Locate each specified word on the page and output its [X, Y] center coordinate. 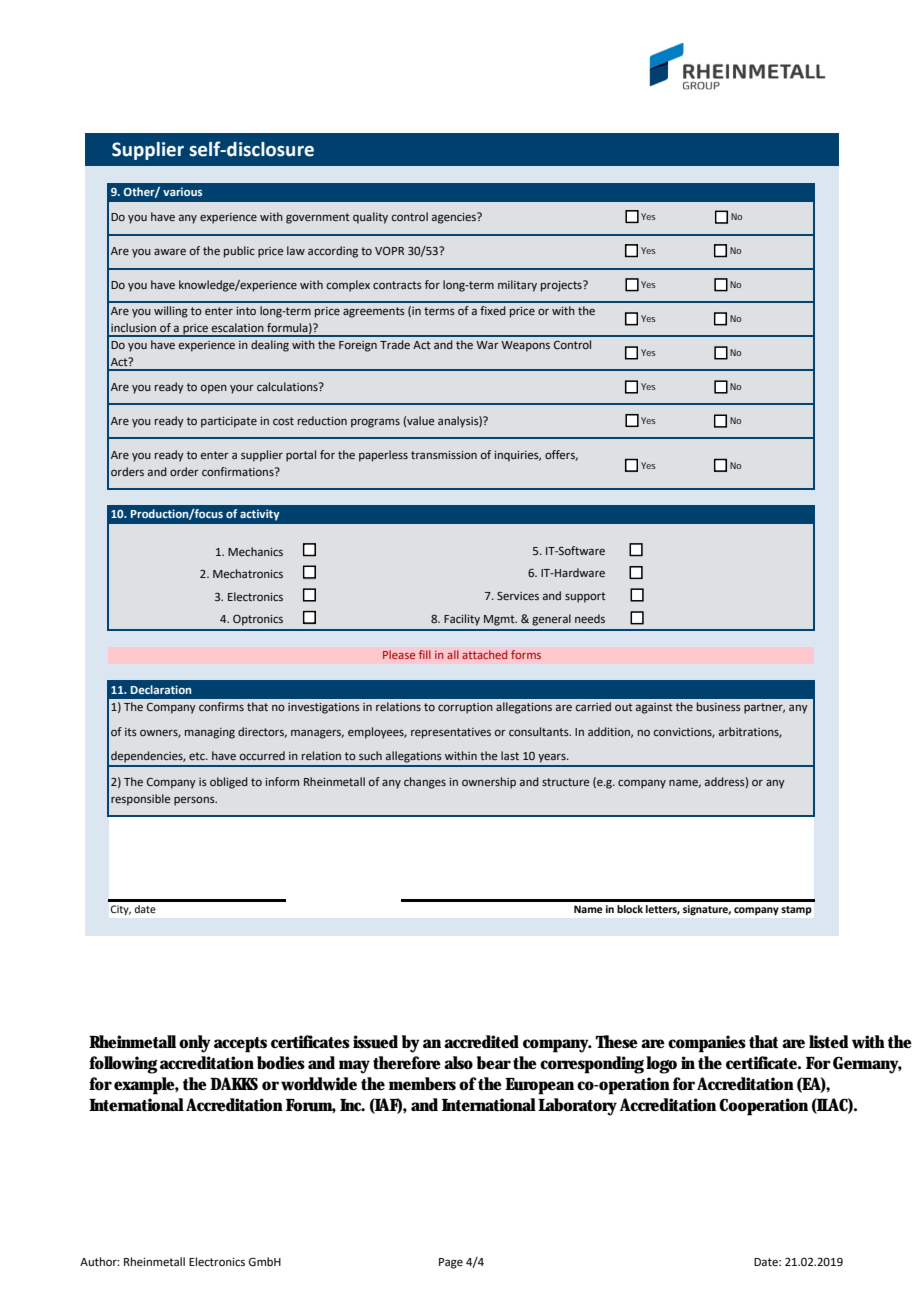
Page [451, 1263]
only [195, 1044]
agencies [455, 218]
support [585, 597]
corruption [465, 708]
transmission [444, 455]
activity [260, 515]
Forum [311, 1106]
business [719, 706]
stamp [796, 910]
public [239, 252]
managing [210, 733]
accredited [481, 1041]
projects [562, 286]
